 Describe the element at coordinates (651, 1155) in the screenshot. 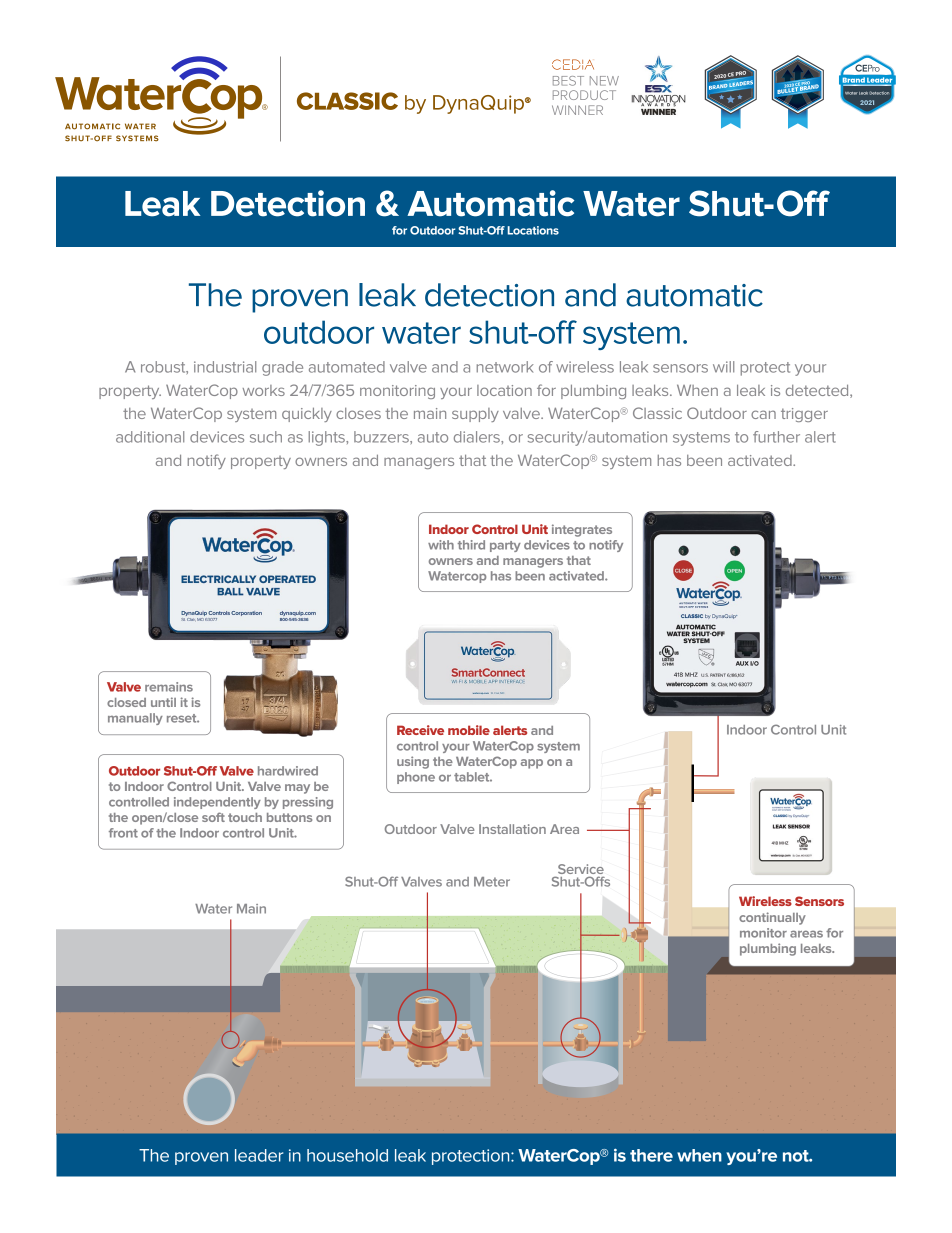

I see `there` at that location.
